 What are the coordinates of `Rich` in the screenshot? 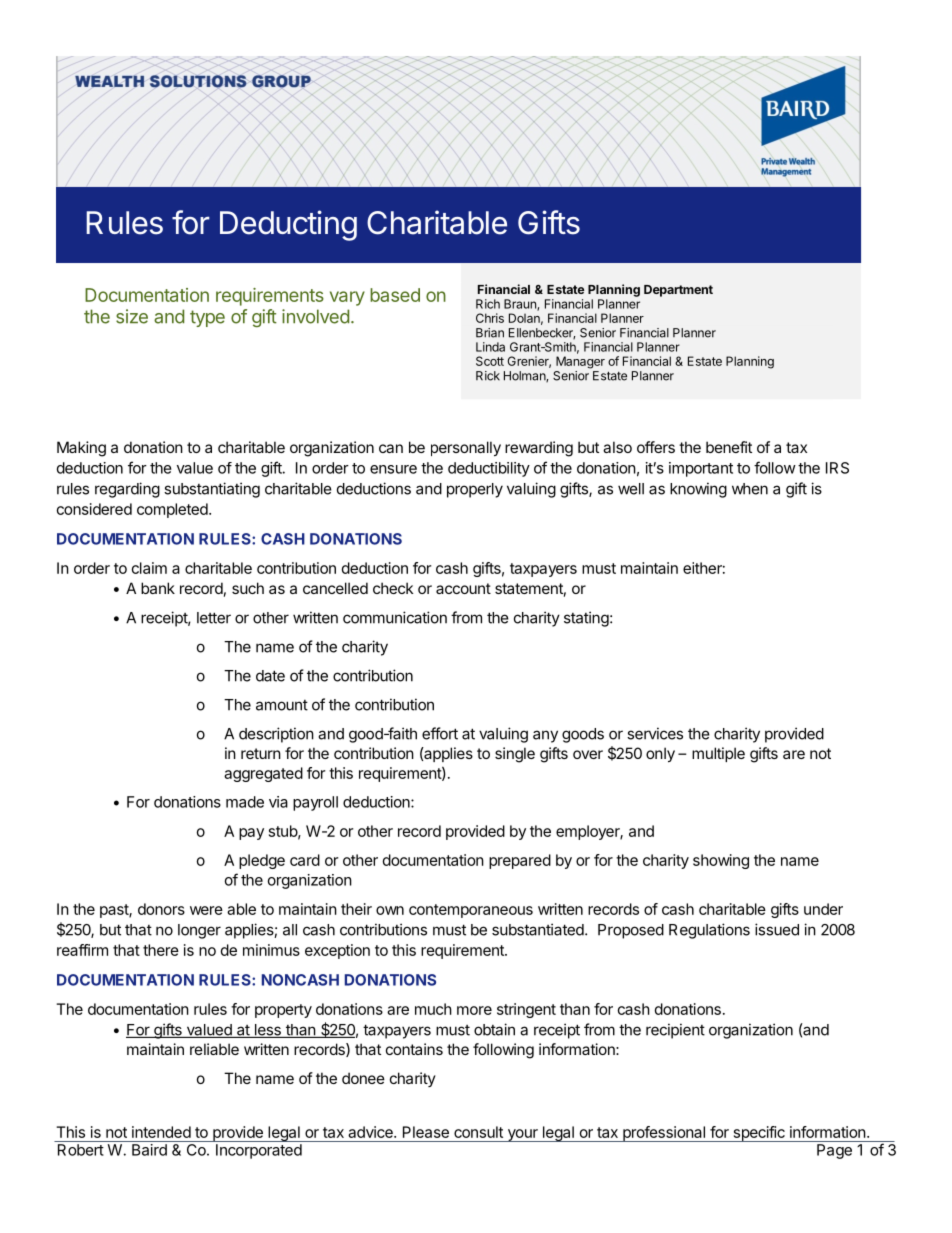 It's located at (488, 304).
